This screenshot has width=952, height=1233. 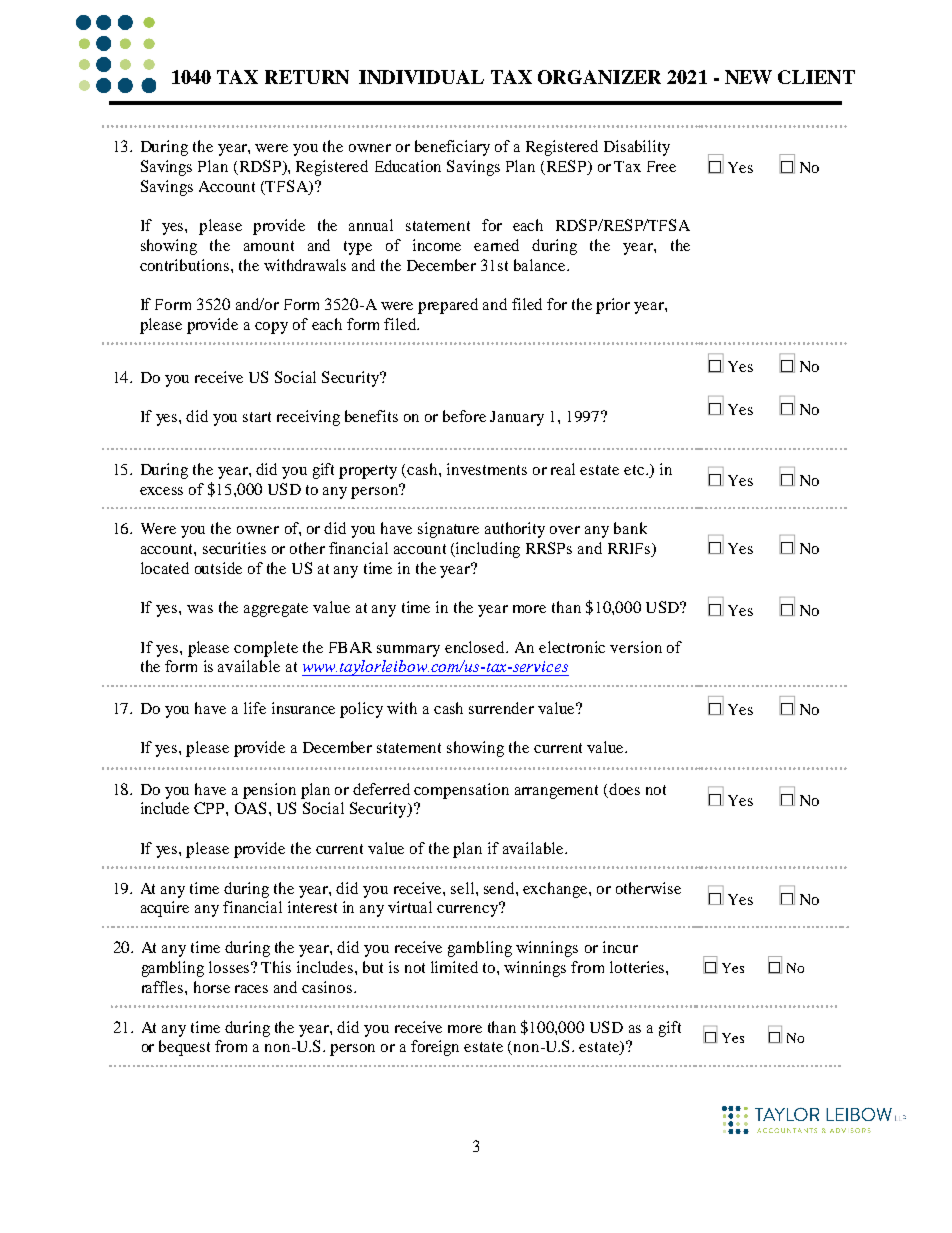 I want to click on beneficiary, so click(x=452, y=148).
